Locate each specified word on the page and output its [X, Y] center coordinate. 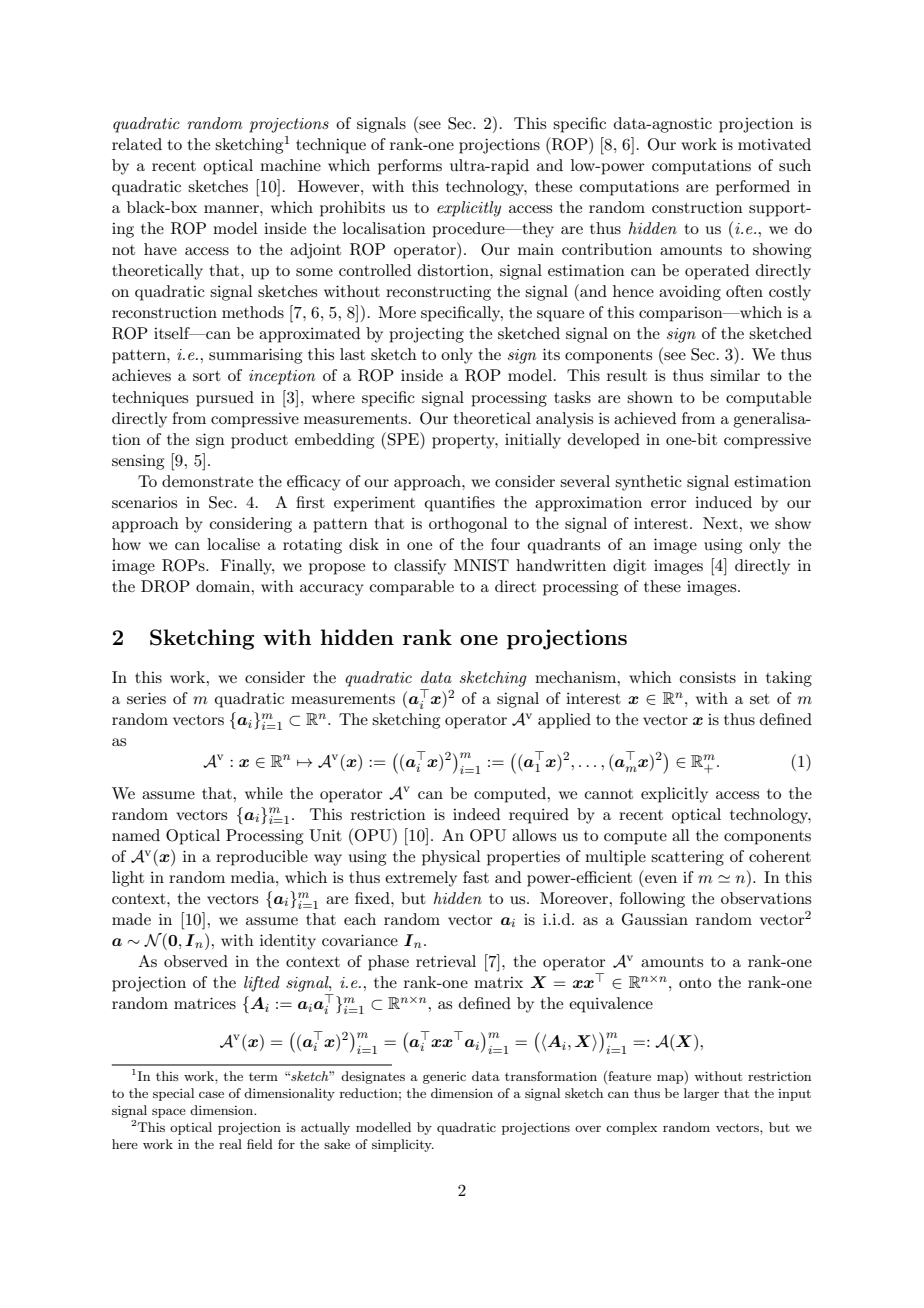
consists [708, 677]
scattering [687, 858]
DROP [165, 586]
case [211, 1094]
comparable [412, 588]
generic [444, 1078]
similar [735, 375]
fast [476, 877]
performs [410, 167]
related [137, 144]
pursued [225, 399]
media [254, 877]
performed [753, 188]
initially [533, 441]
